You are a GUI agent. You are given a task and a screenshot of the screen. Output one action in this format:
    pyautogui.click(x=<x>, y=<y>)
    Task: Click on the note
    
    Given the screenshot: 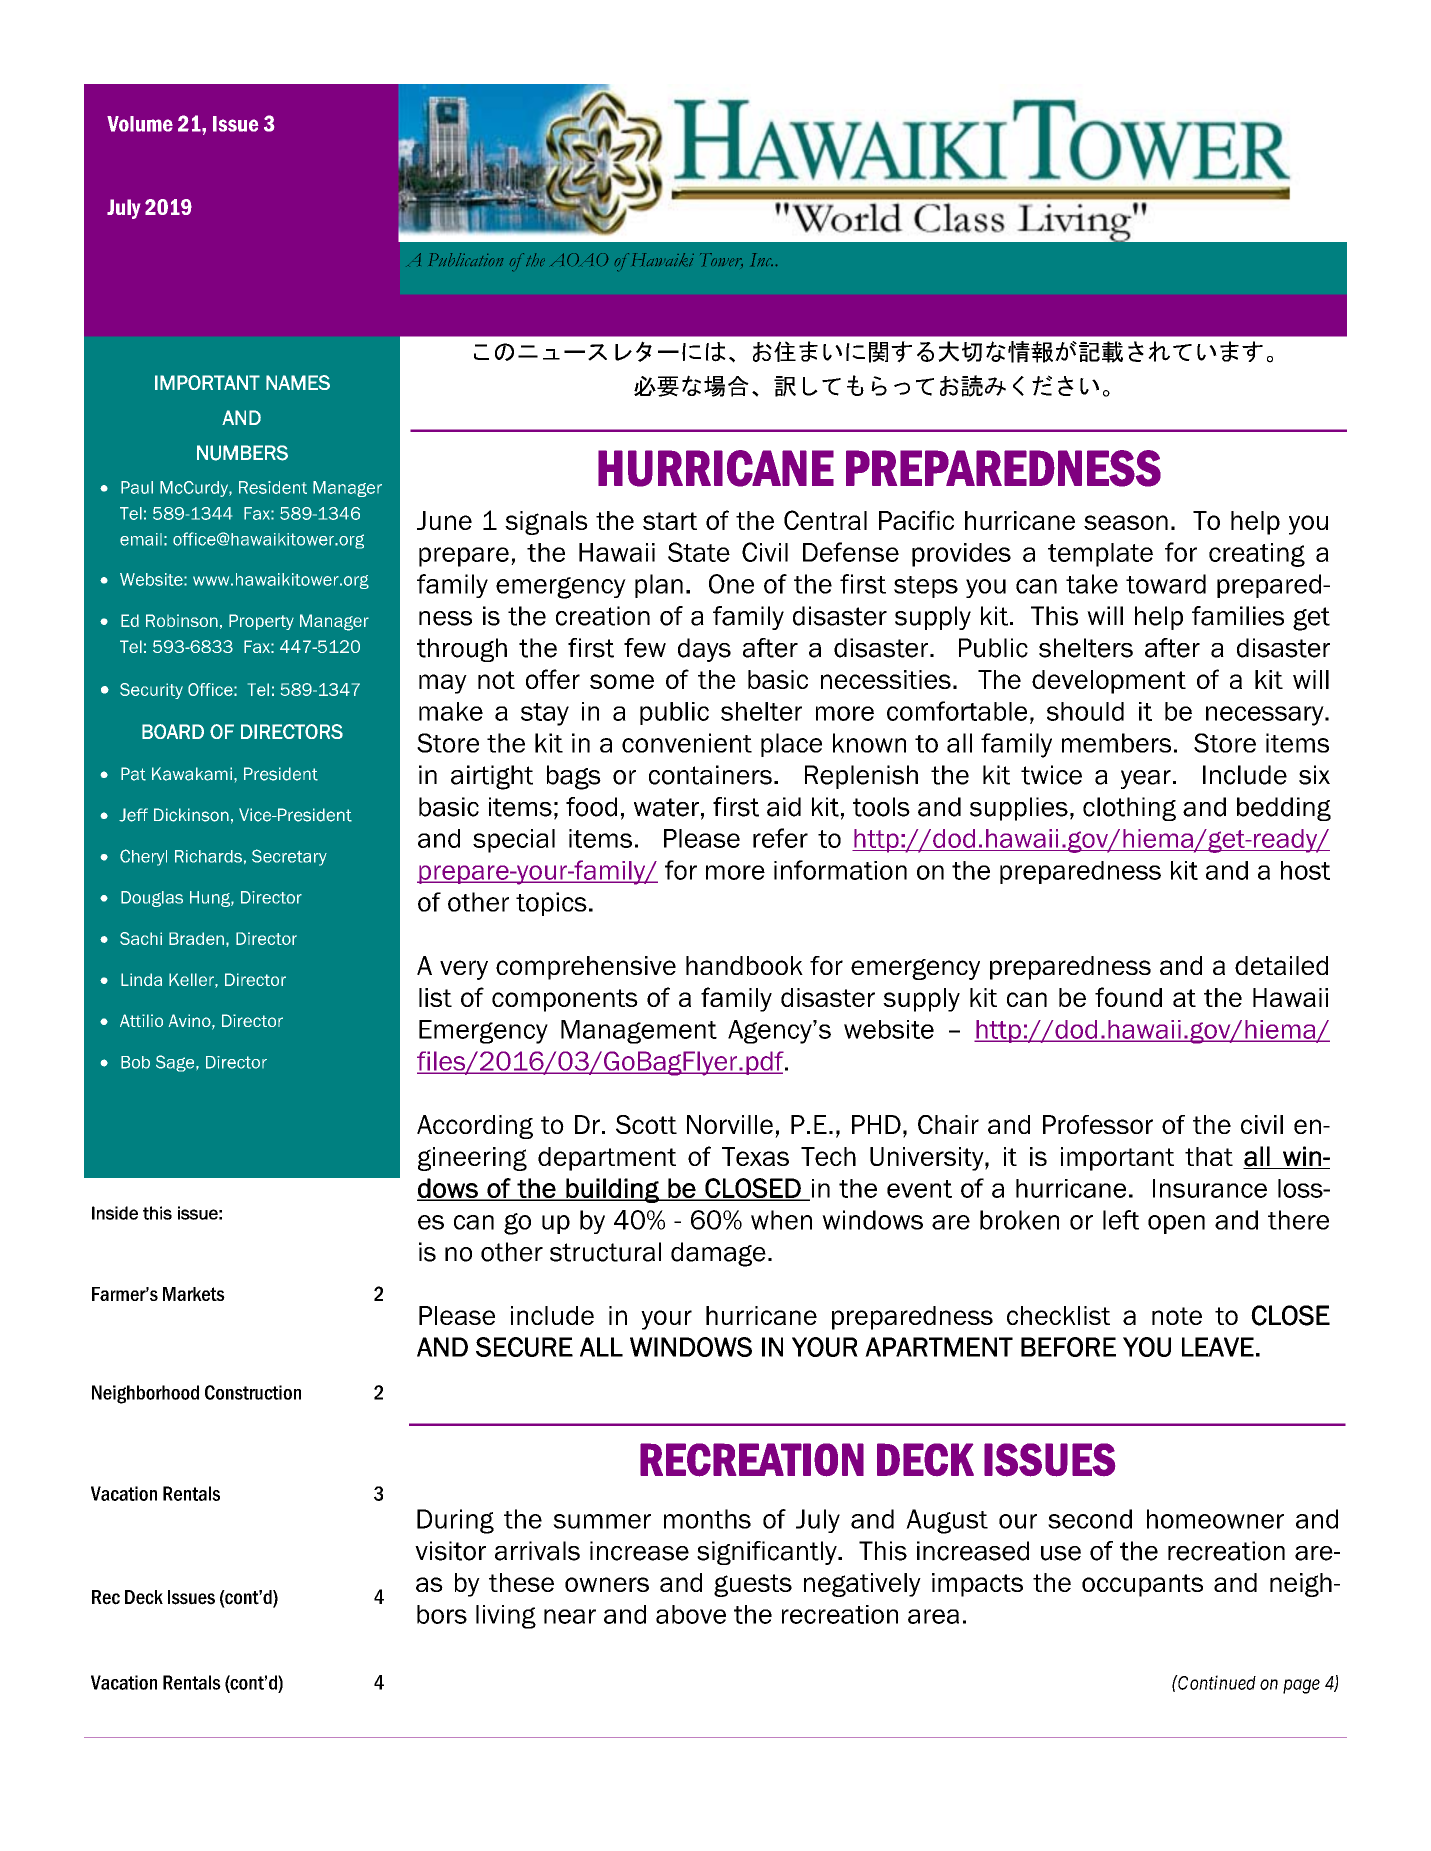 What is the action you would take?
    pyautogui.click(x=1177, y=1316)
